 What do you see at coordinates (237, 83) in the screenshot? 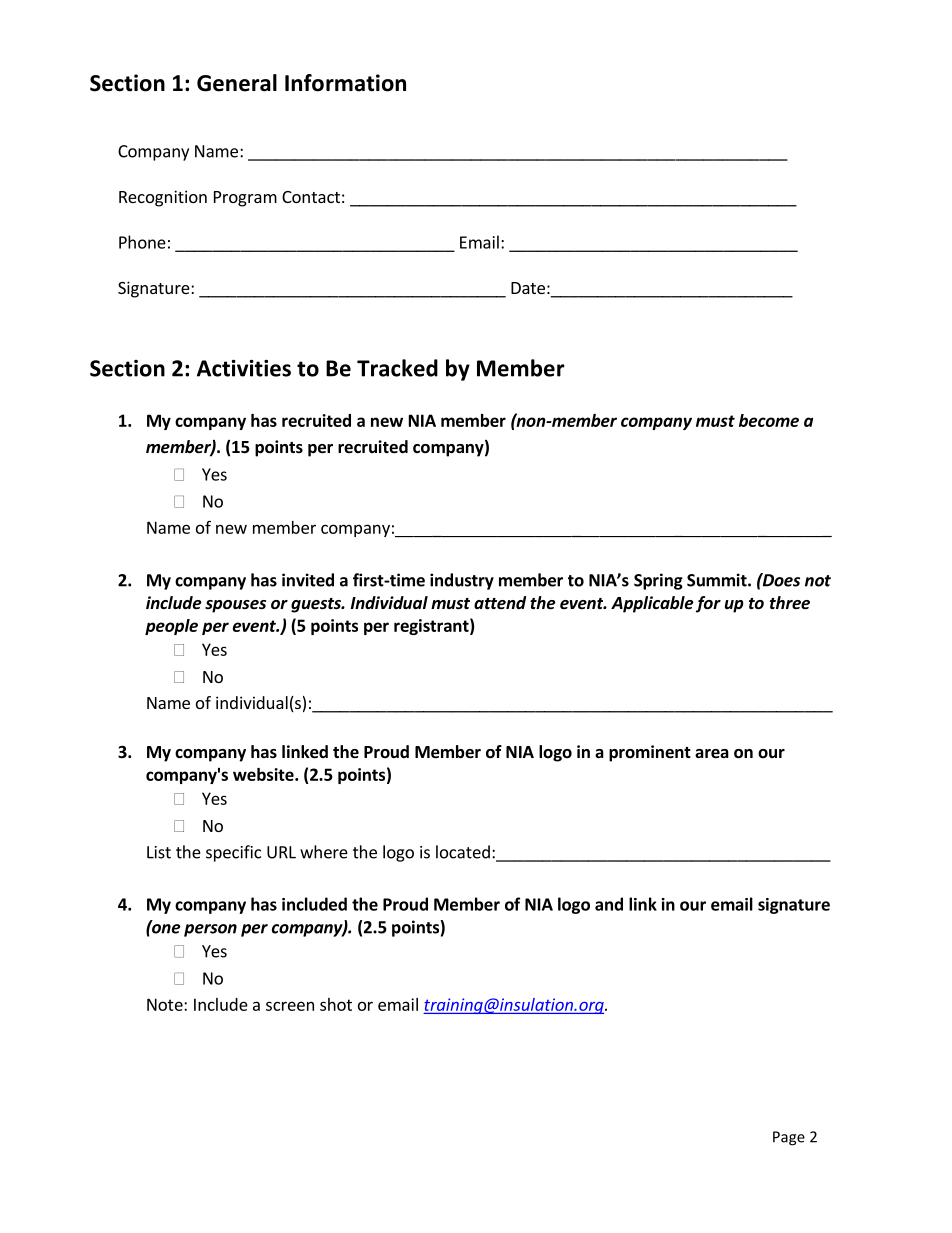
I see `General` at bounding box center [237, 83].
